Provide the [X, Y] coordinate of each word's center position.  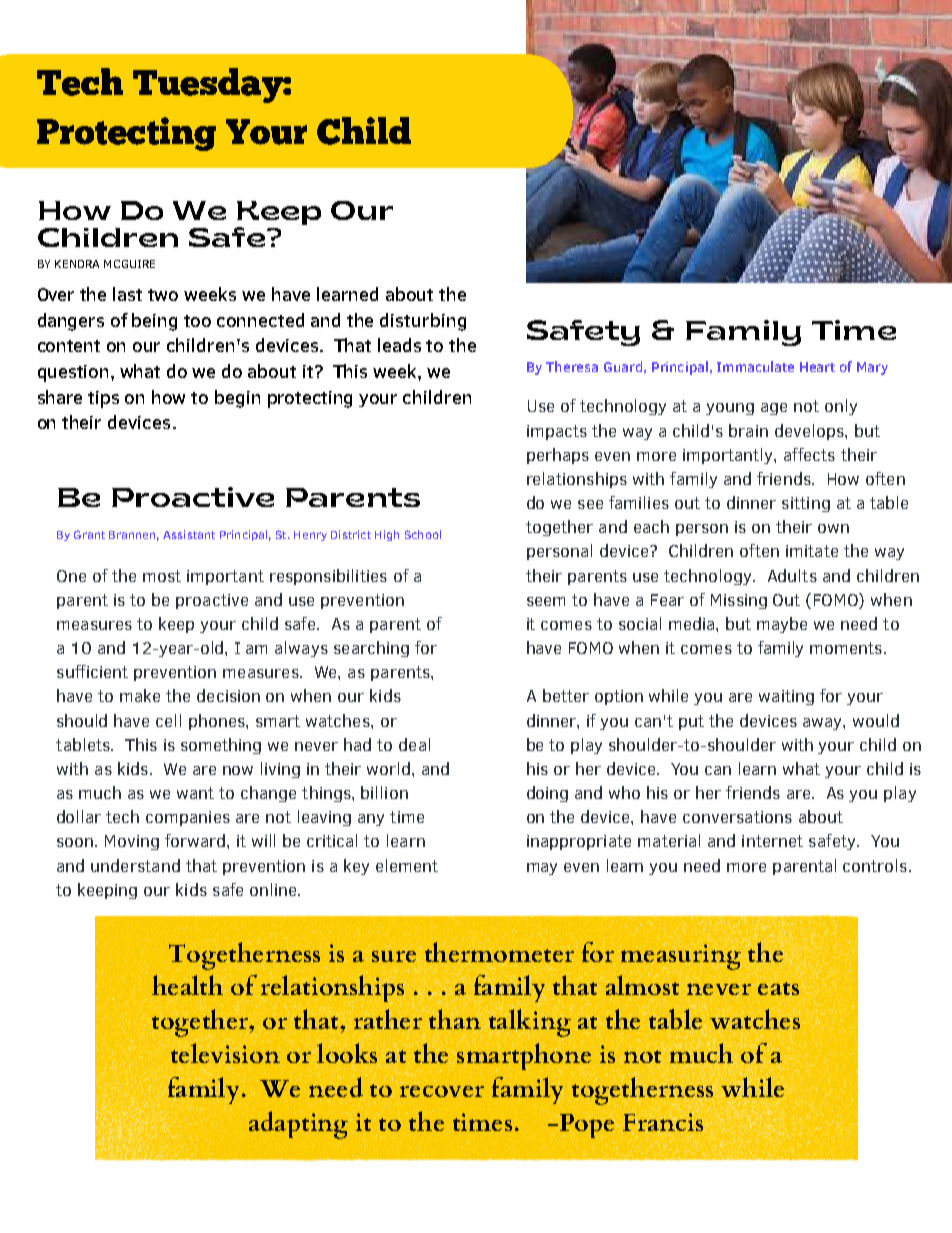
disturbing [423, 322]
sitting [806, 504]
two [163, 295]
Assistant [189, 534]
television [225, 1051]
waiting [786, 697]
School [423, 534]
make [140, 695]
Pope [587, 1126]
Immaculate [755, 366]
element [407, 865]
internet [772, 841]
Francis [663, 1121]
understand [135, 865]
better [566, 695]
